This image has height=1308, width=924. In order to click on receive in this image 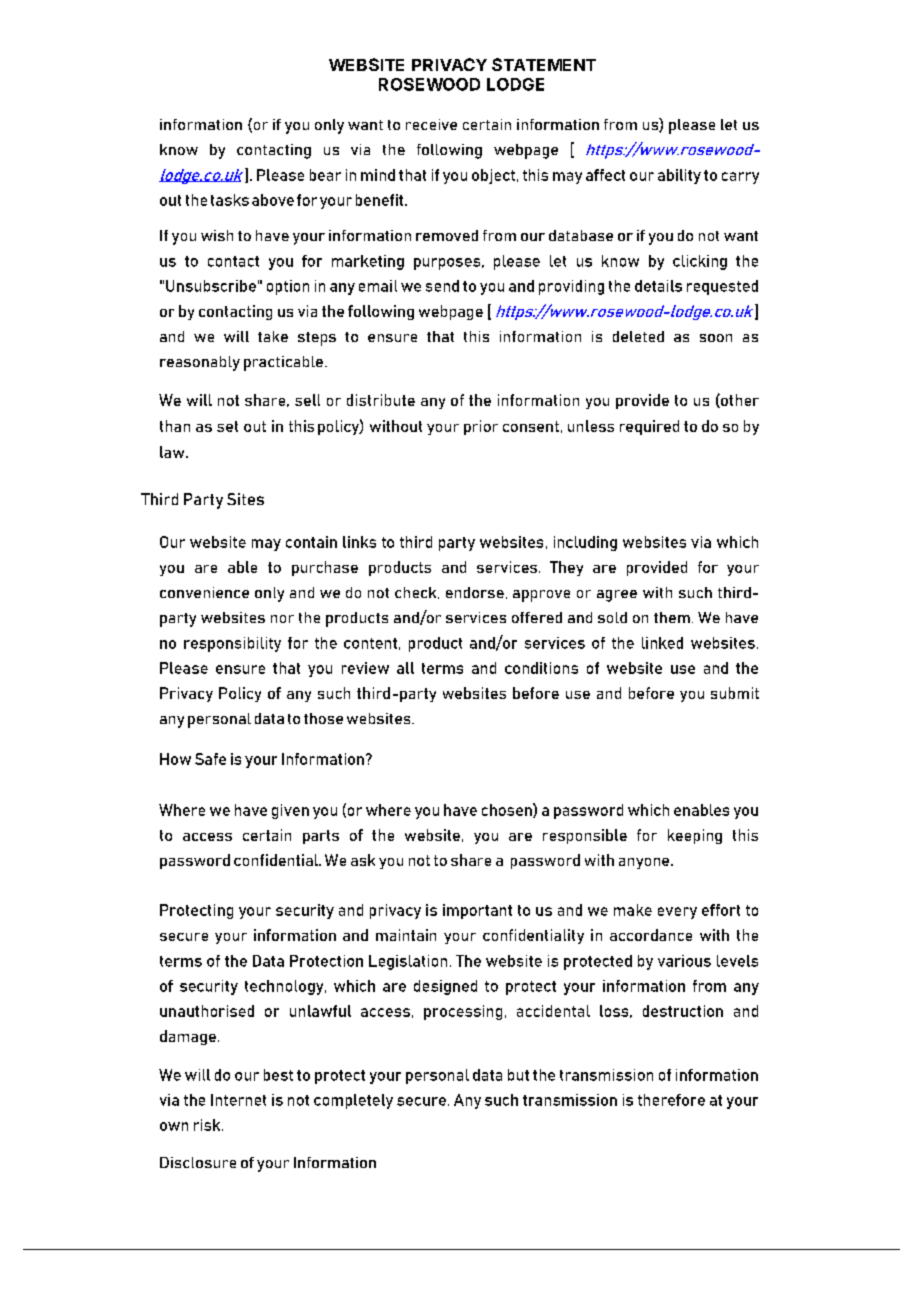, I will do `click(431, 124)`.
